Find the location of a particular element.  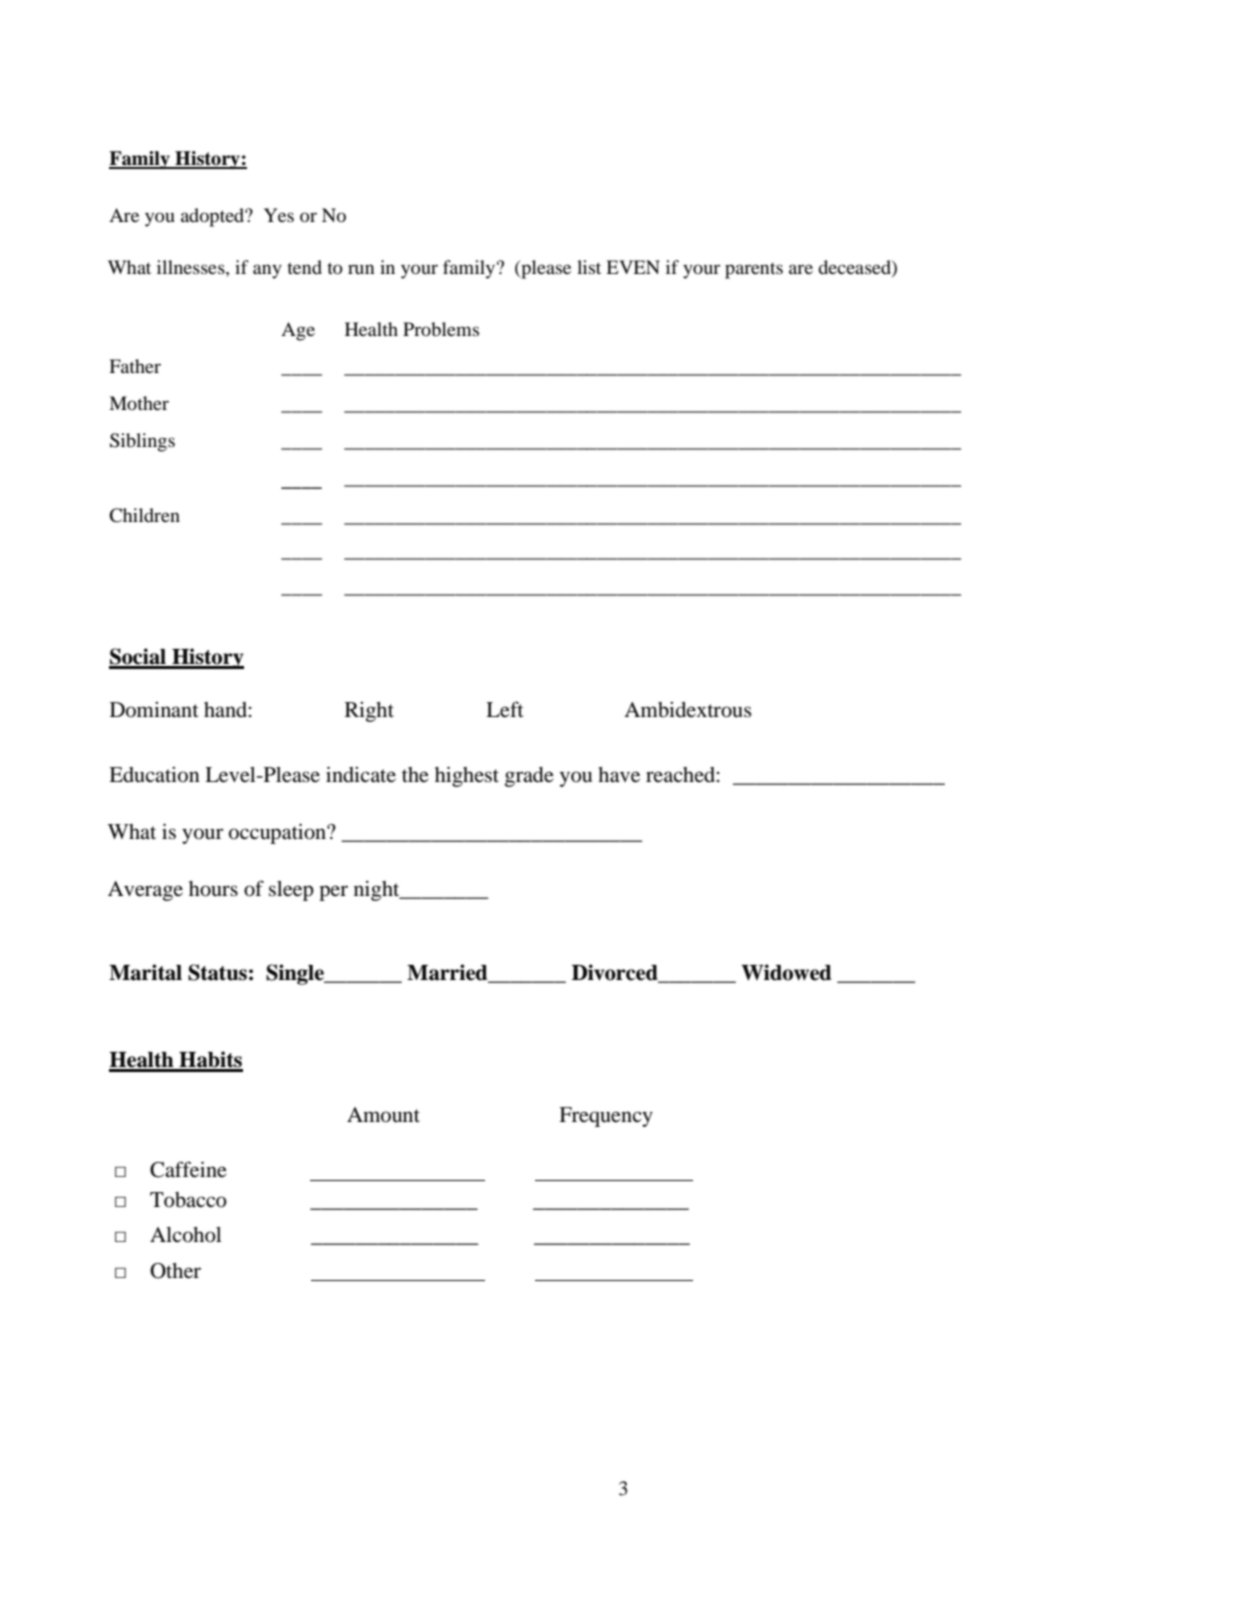

Amount is located at coordinates (383, 1115).
